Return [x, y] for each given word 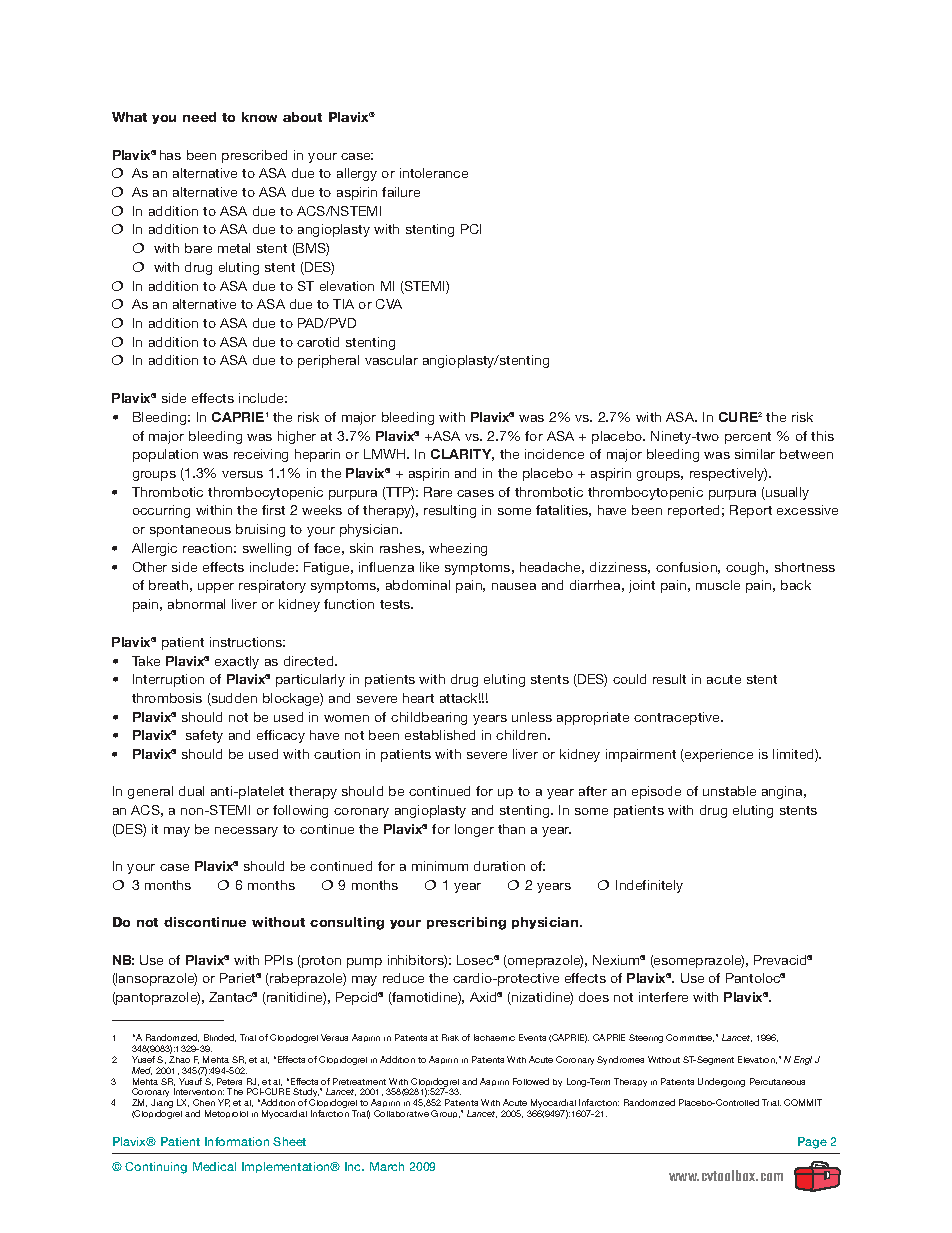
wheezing [458, 549]
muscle [718, 585]
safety [204, 736]
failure [401, 192]
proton [320, 962]
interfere [663, 997]
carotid [318, 342]
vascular [391, 360]
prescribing [466, 923]
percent [748, 438]
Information [237, 1141]
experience [718, 755]
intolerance [434, 173]
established [440, 735]
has [170, 155]
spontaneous [190, 531]
